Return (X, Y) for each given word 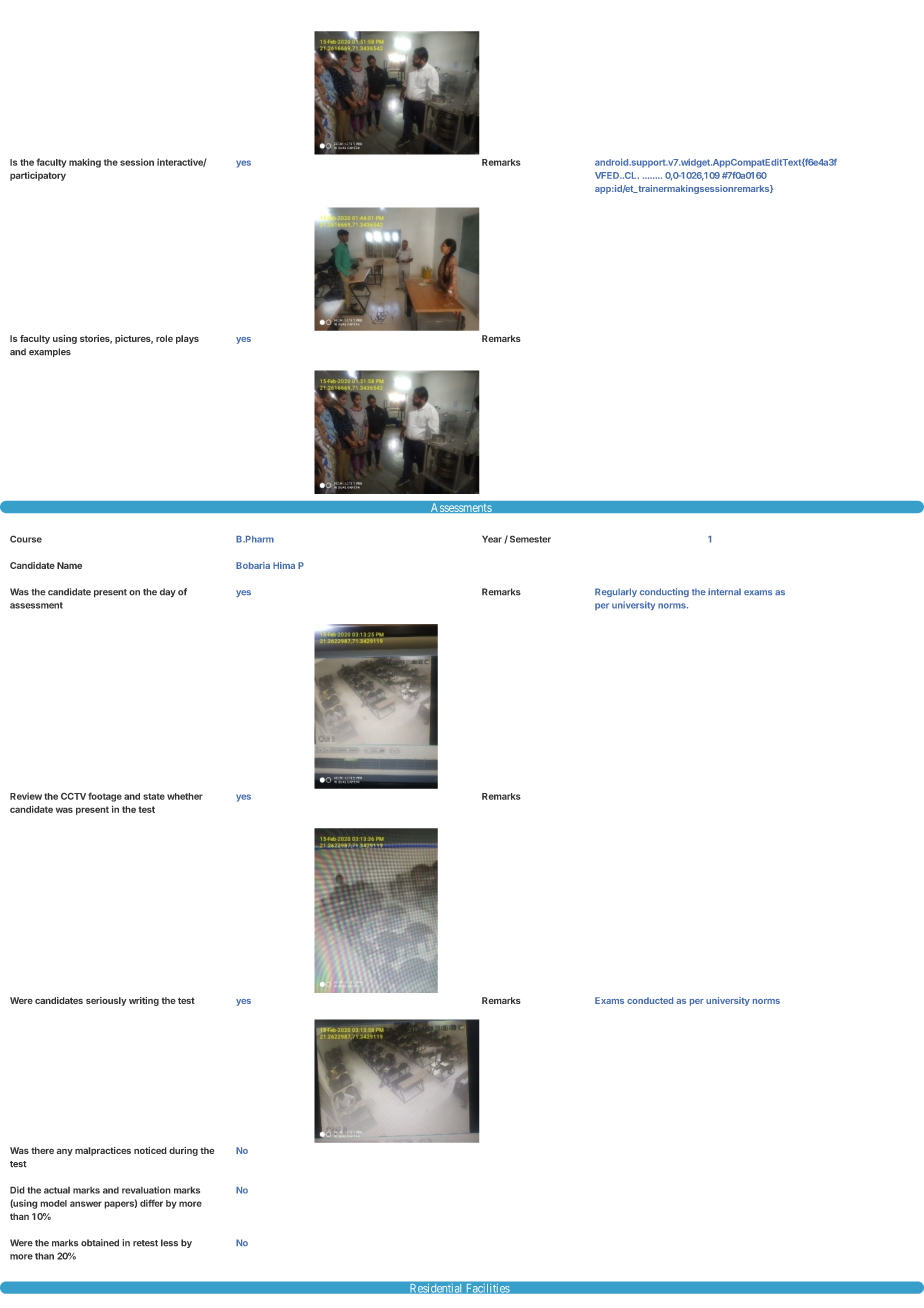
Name (69, 565)
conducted (650, 1000)
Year (492, 539)
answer (86, 1204)
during (183, 1151)
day (168, 592)
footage (105, 797)
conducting (664, 592)
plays (187, 339)
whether (185, 796)
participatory (38, 176)
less (169, 1243)
